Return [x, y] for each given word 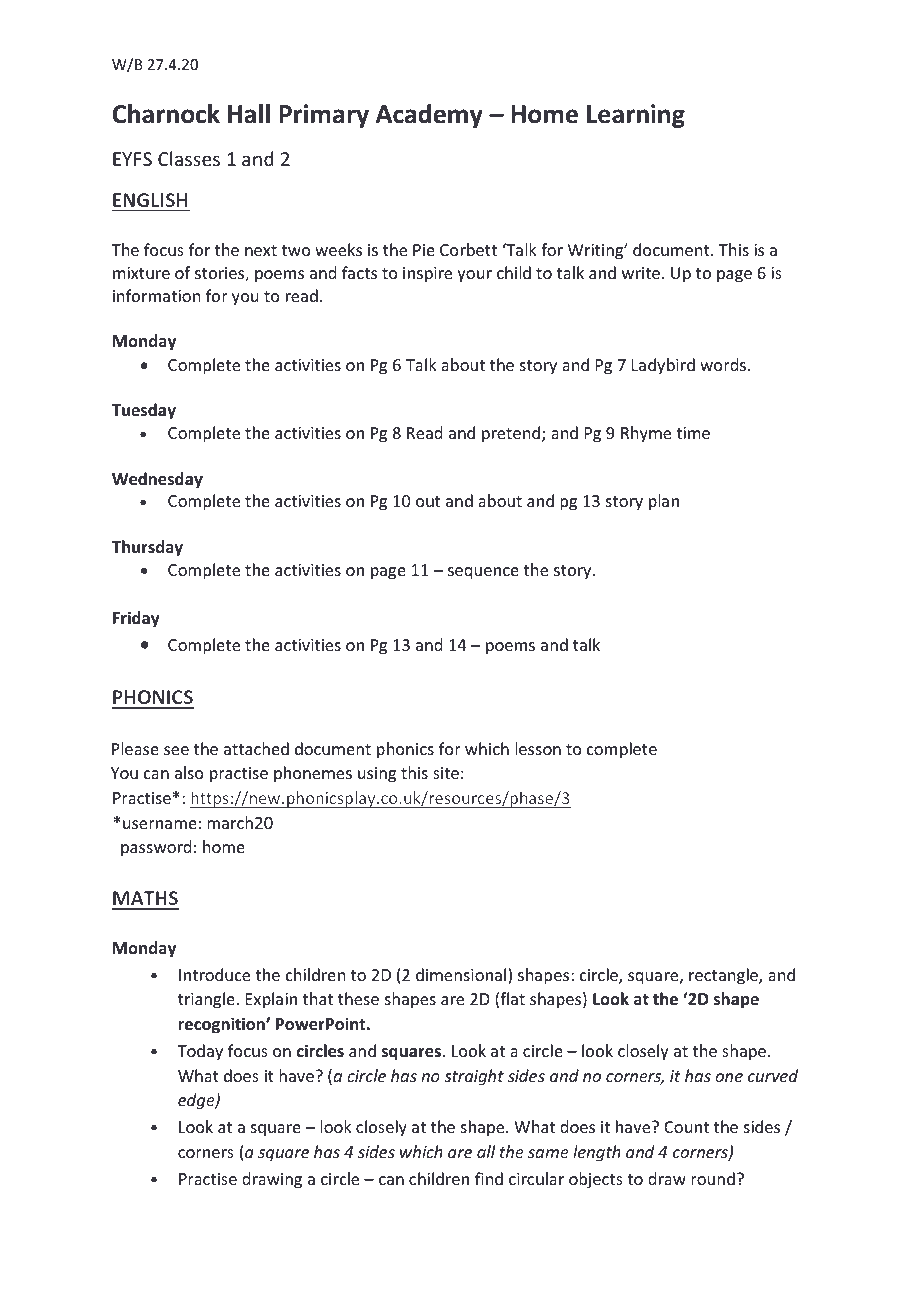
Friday [136, 619]
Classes [189, 158]
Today [200, 1052]
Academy [429, 116]
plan [664, 502]
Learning [636, 116]
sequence [483, 573]
